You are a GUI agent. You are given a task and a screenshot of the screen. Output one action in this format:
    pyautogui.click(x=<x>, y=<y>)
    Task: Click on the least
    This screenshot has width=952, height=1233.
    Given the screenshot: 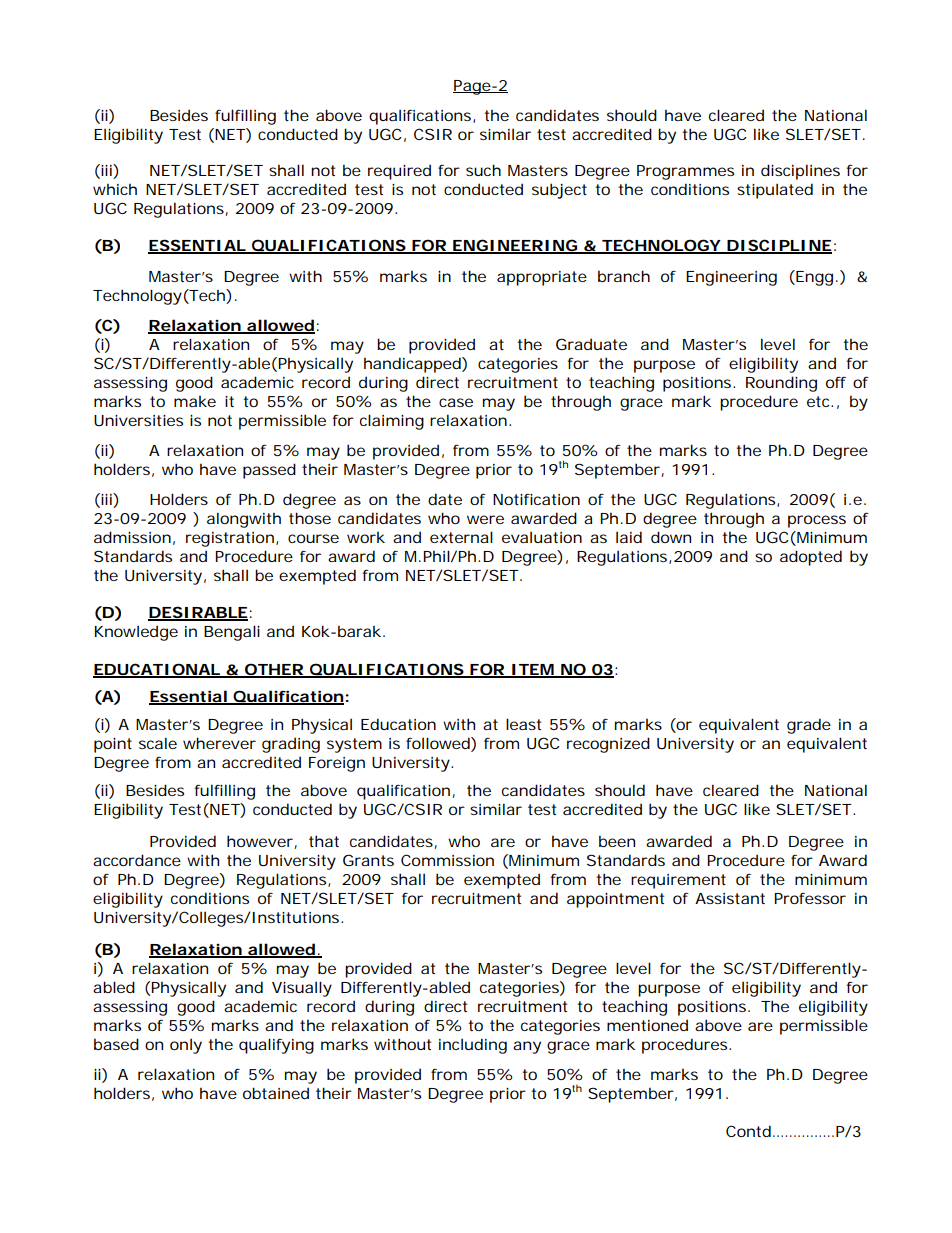 What is the action you would take?
    pyautogui.click(x=523, y=724)
